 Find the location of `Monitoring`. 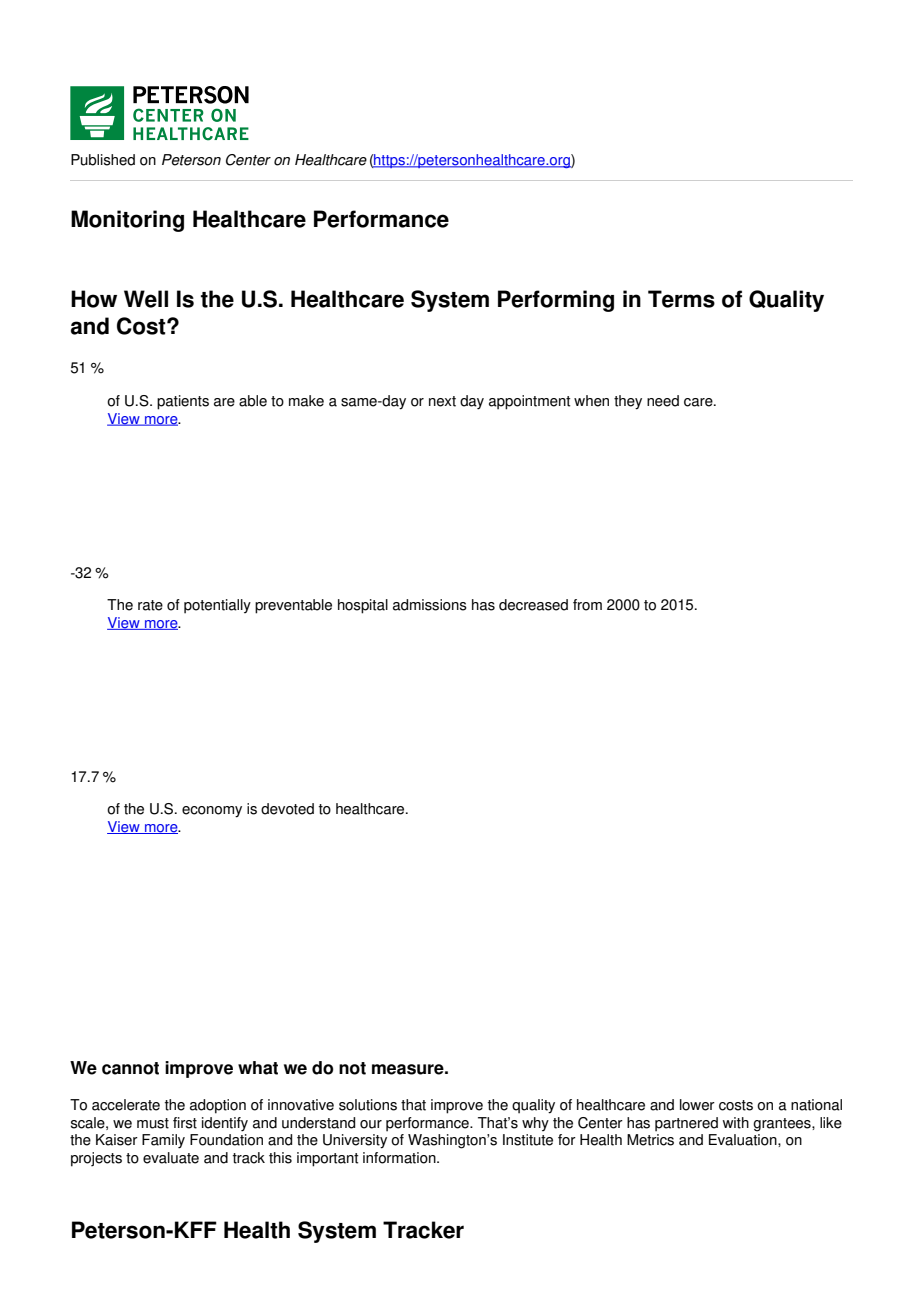

Monitoring is located at coordinates (127, 221).
